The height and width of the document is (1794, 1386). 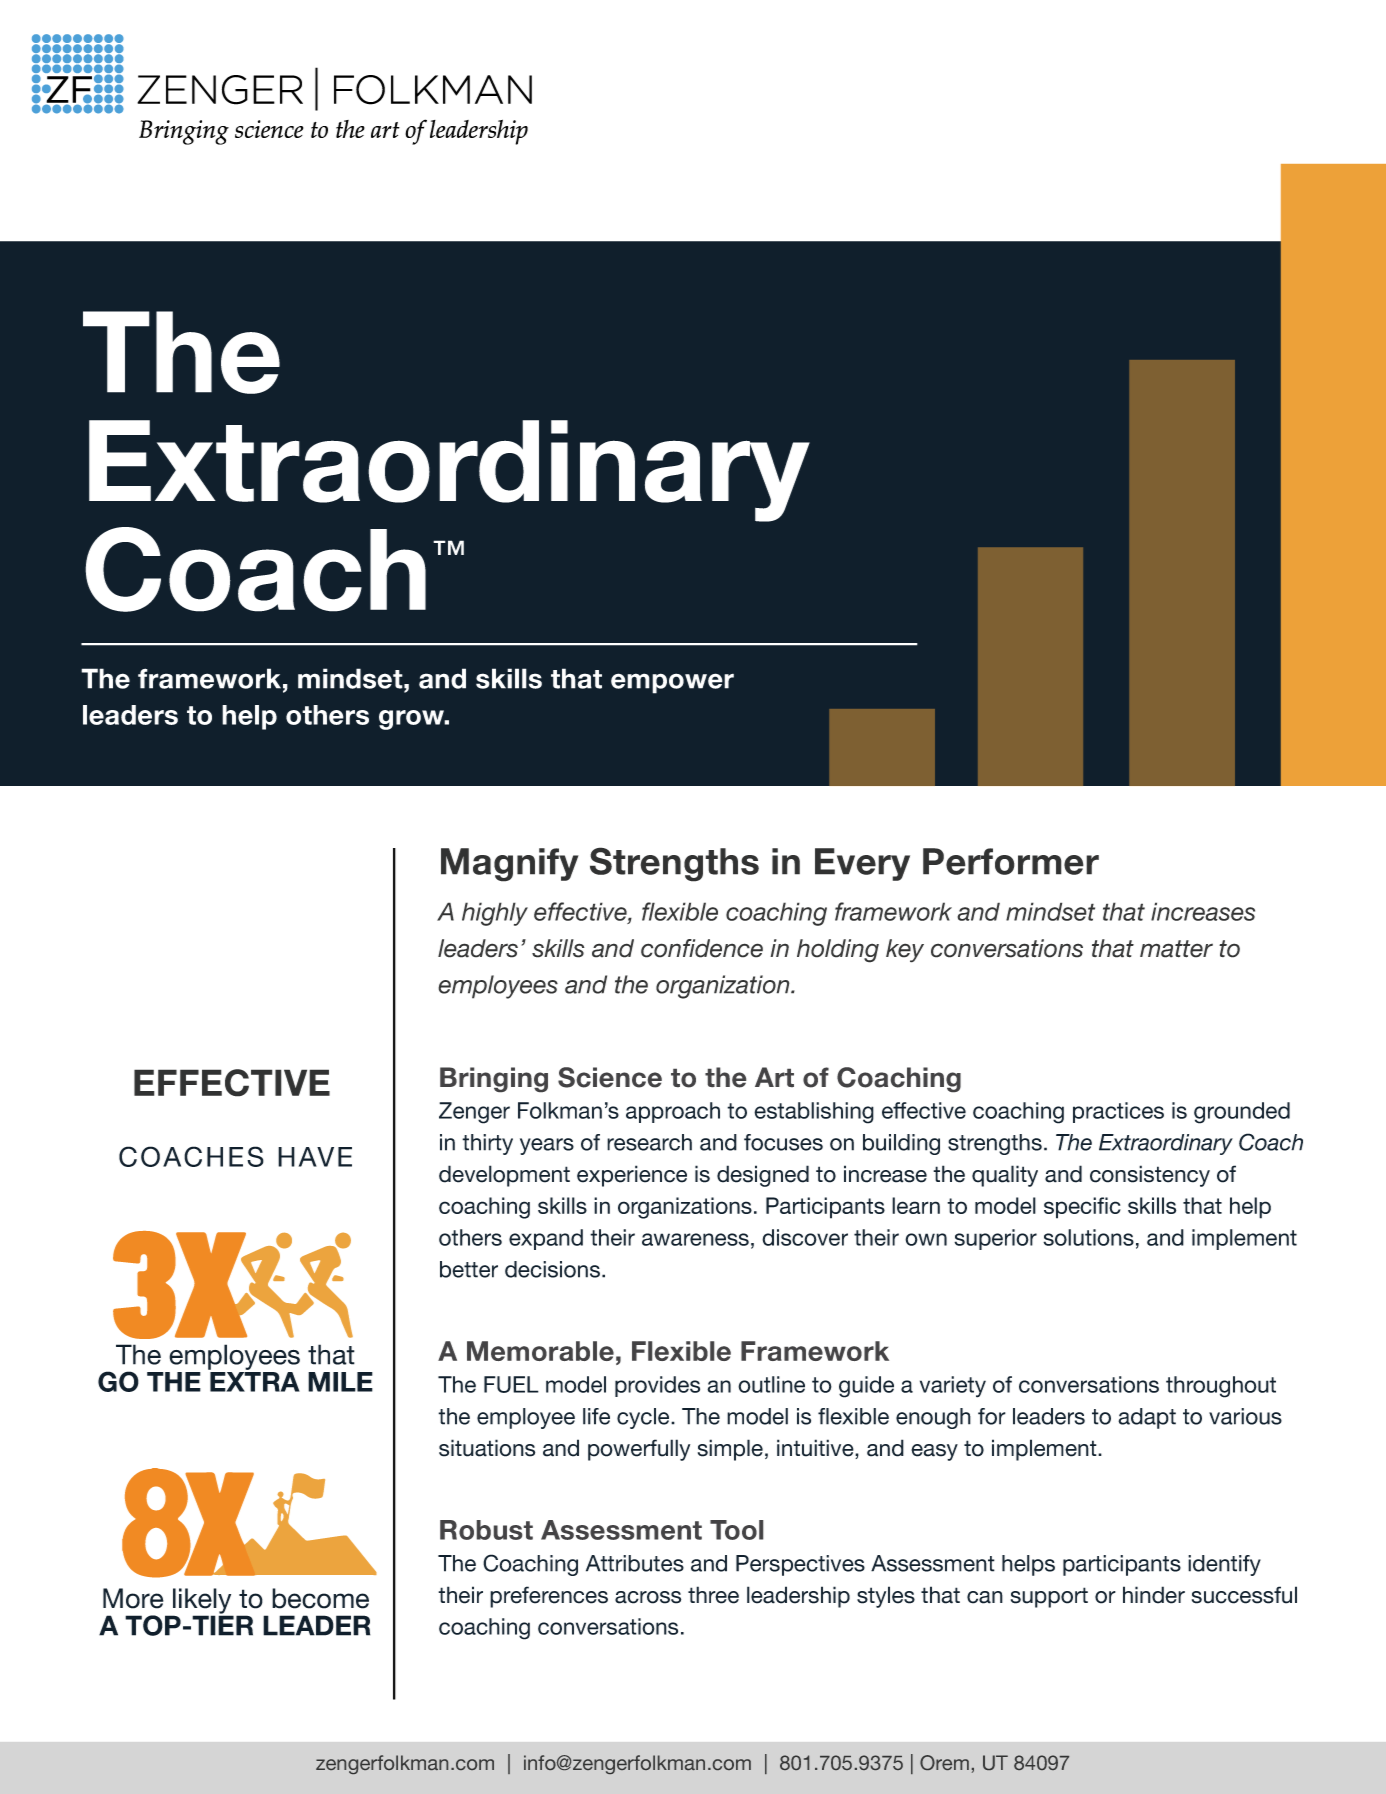 I want to click on confidence, so click(x=702, y=948).
